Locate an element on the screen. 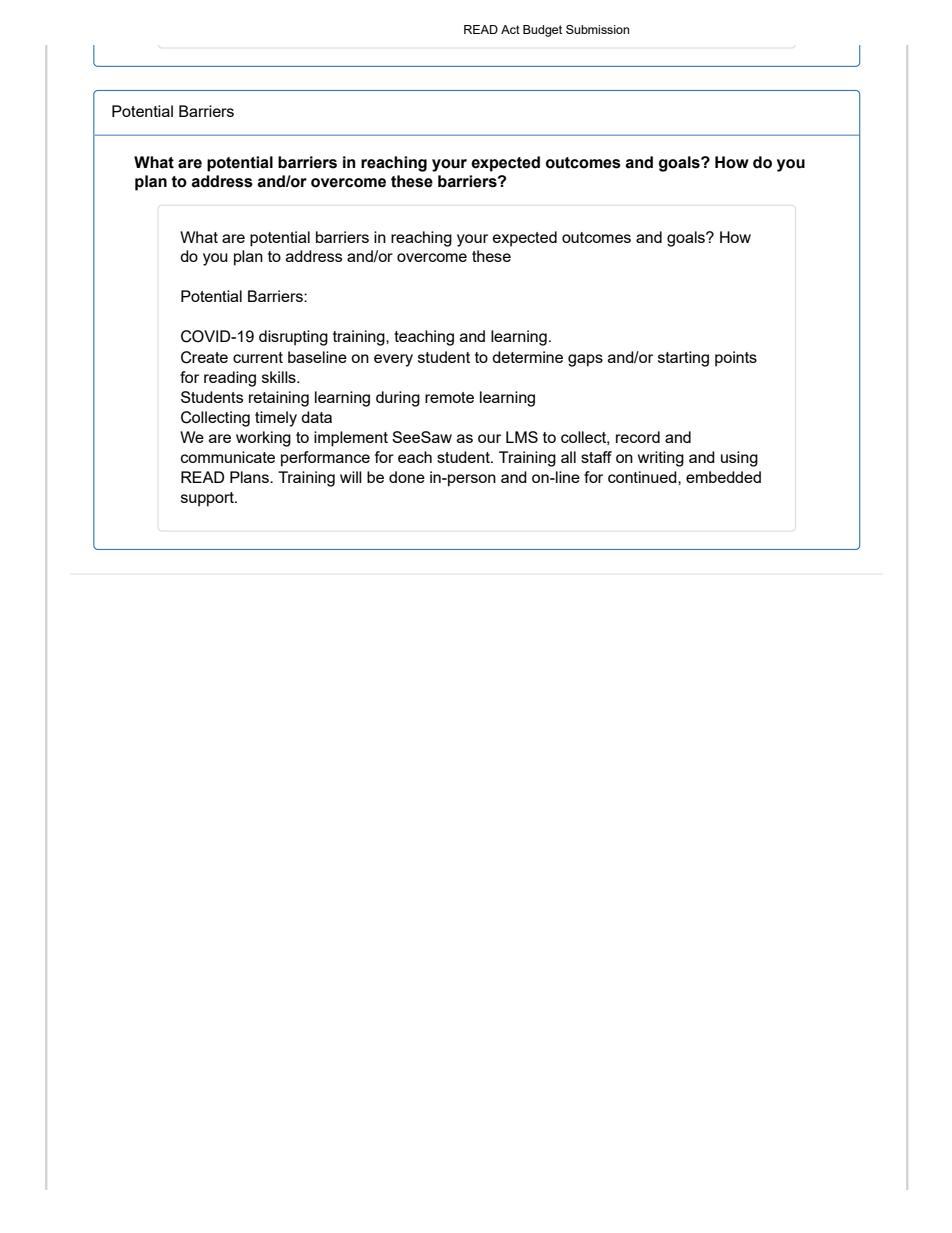 The width and height of the screenshot is (952, 1233). disrupting is located at coordinates (293, 338).
